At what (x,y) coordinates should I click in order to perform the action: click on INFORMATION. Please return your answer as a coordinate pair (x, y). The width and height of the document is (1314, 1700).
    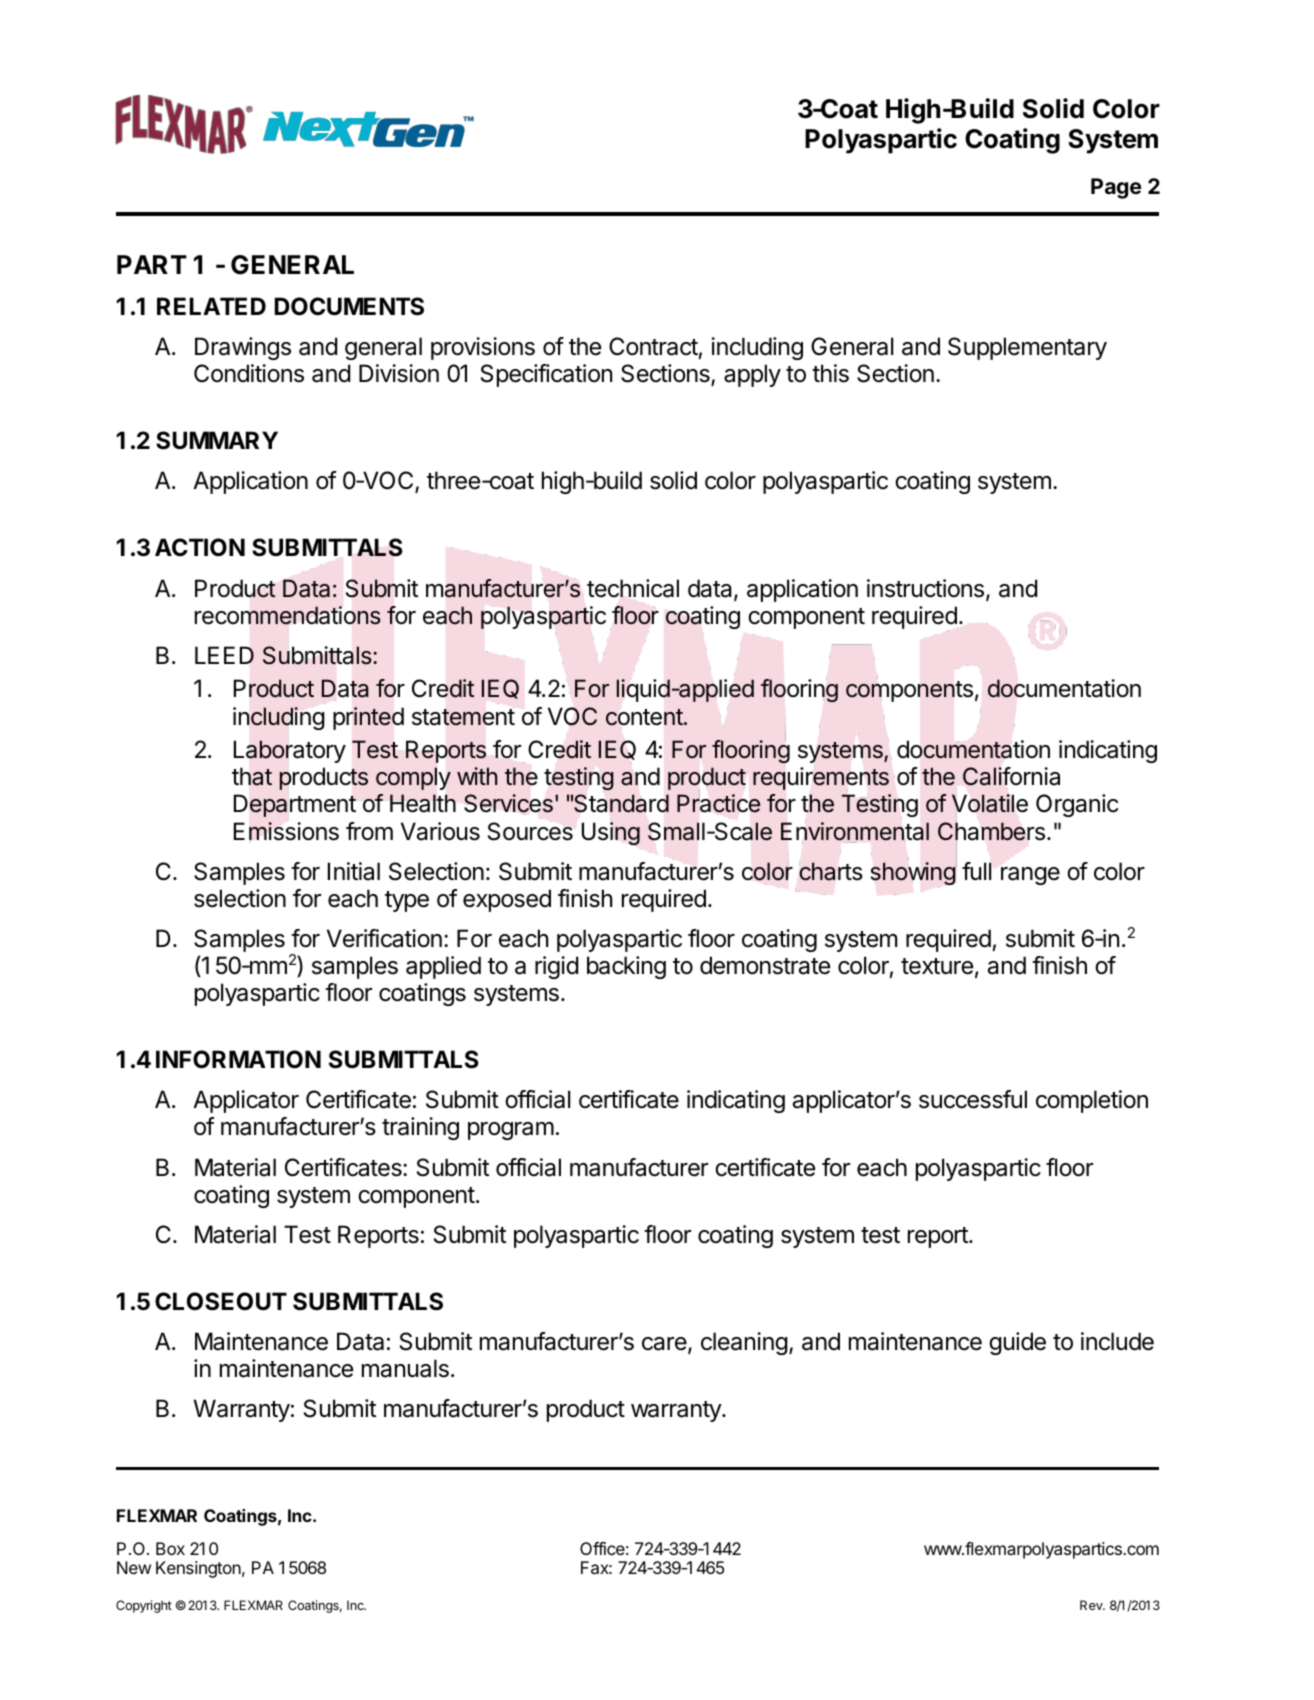
    Looking at the image, I should click on (238, 1059).
